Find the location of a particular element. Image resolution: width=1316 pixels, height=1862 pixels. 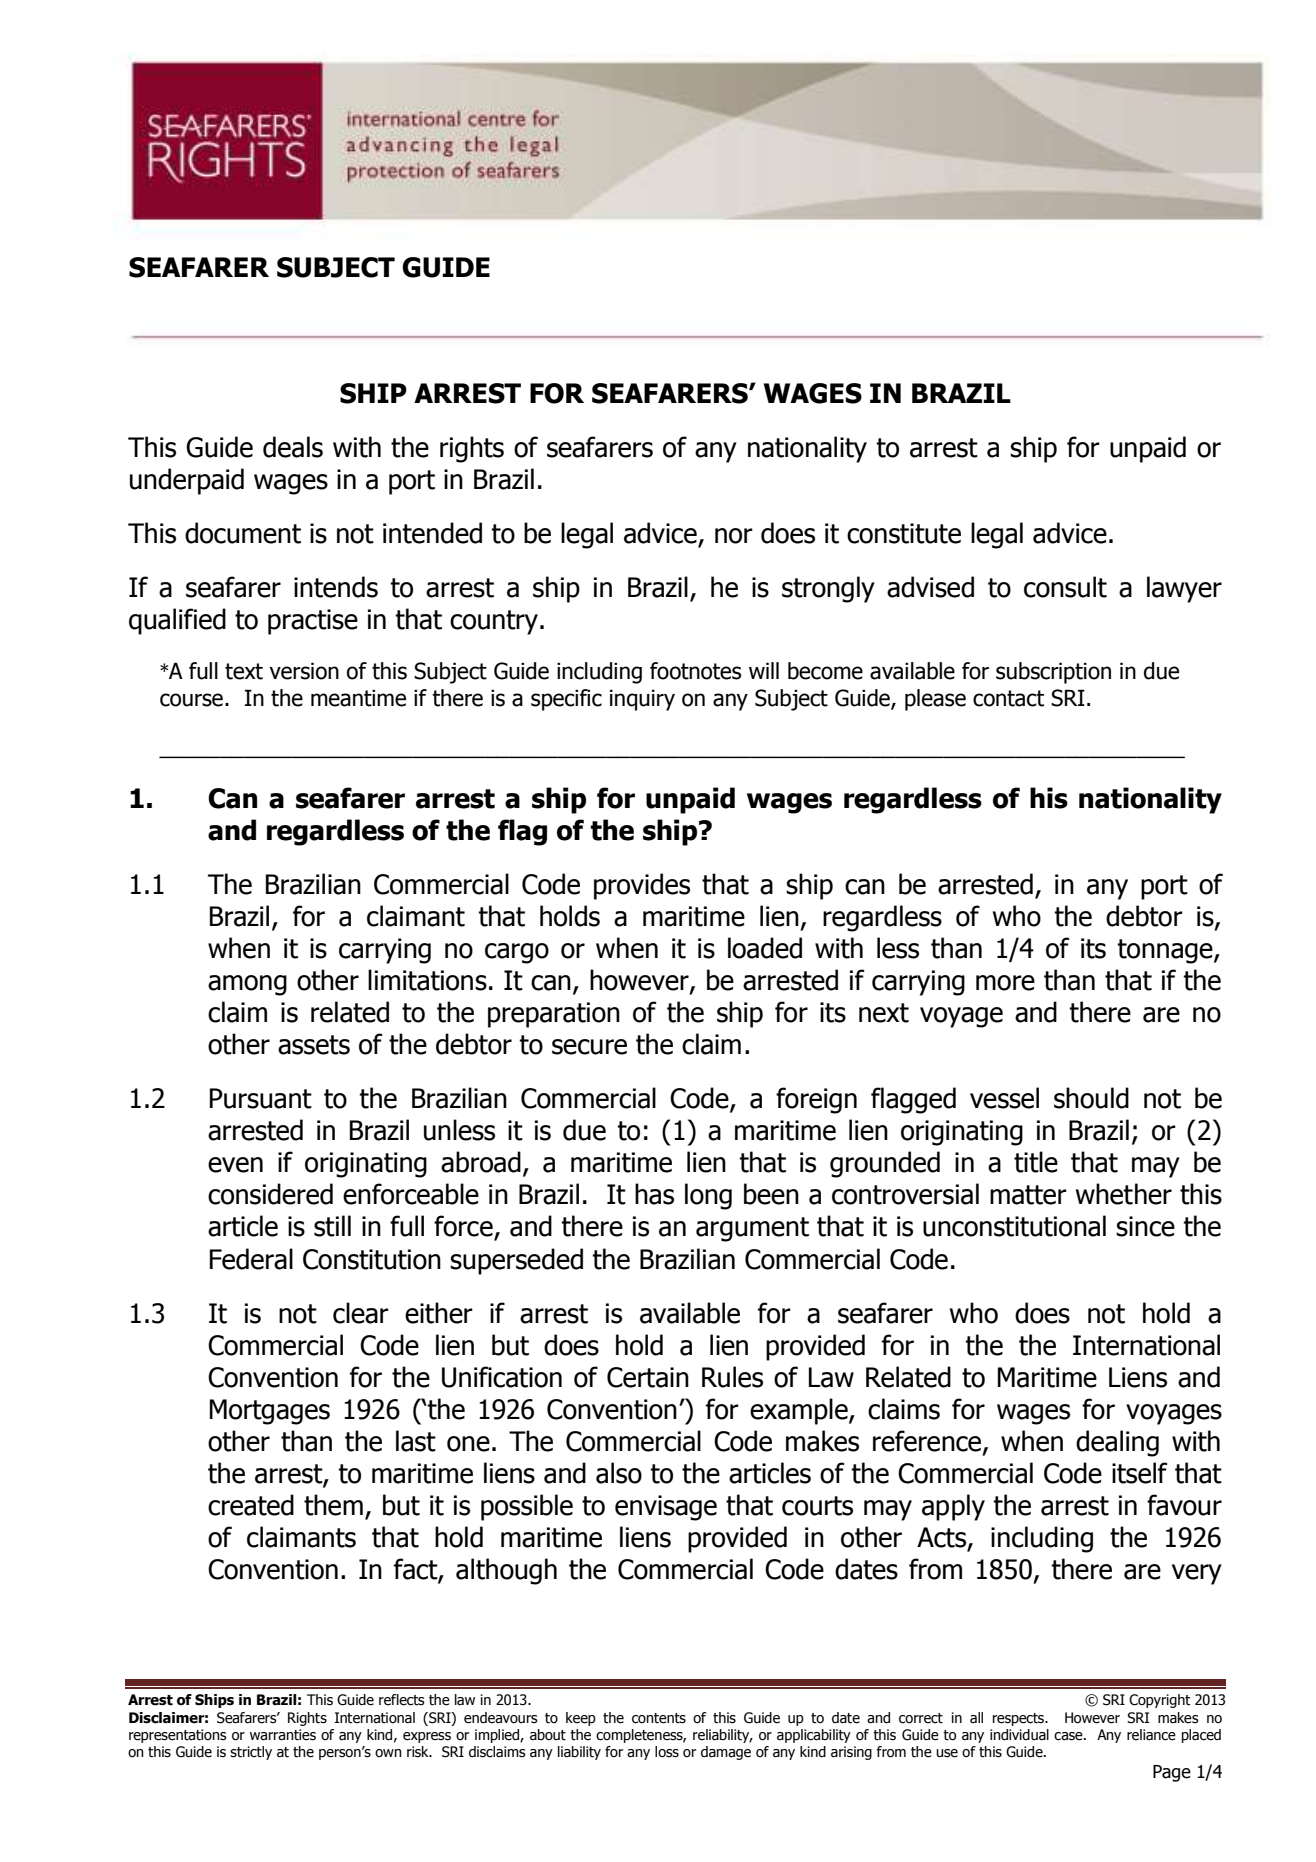

warranties is located at coordinates (283, 1735).
